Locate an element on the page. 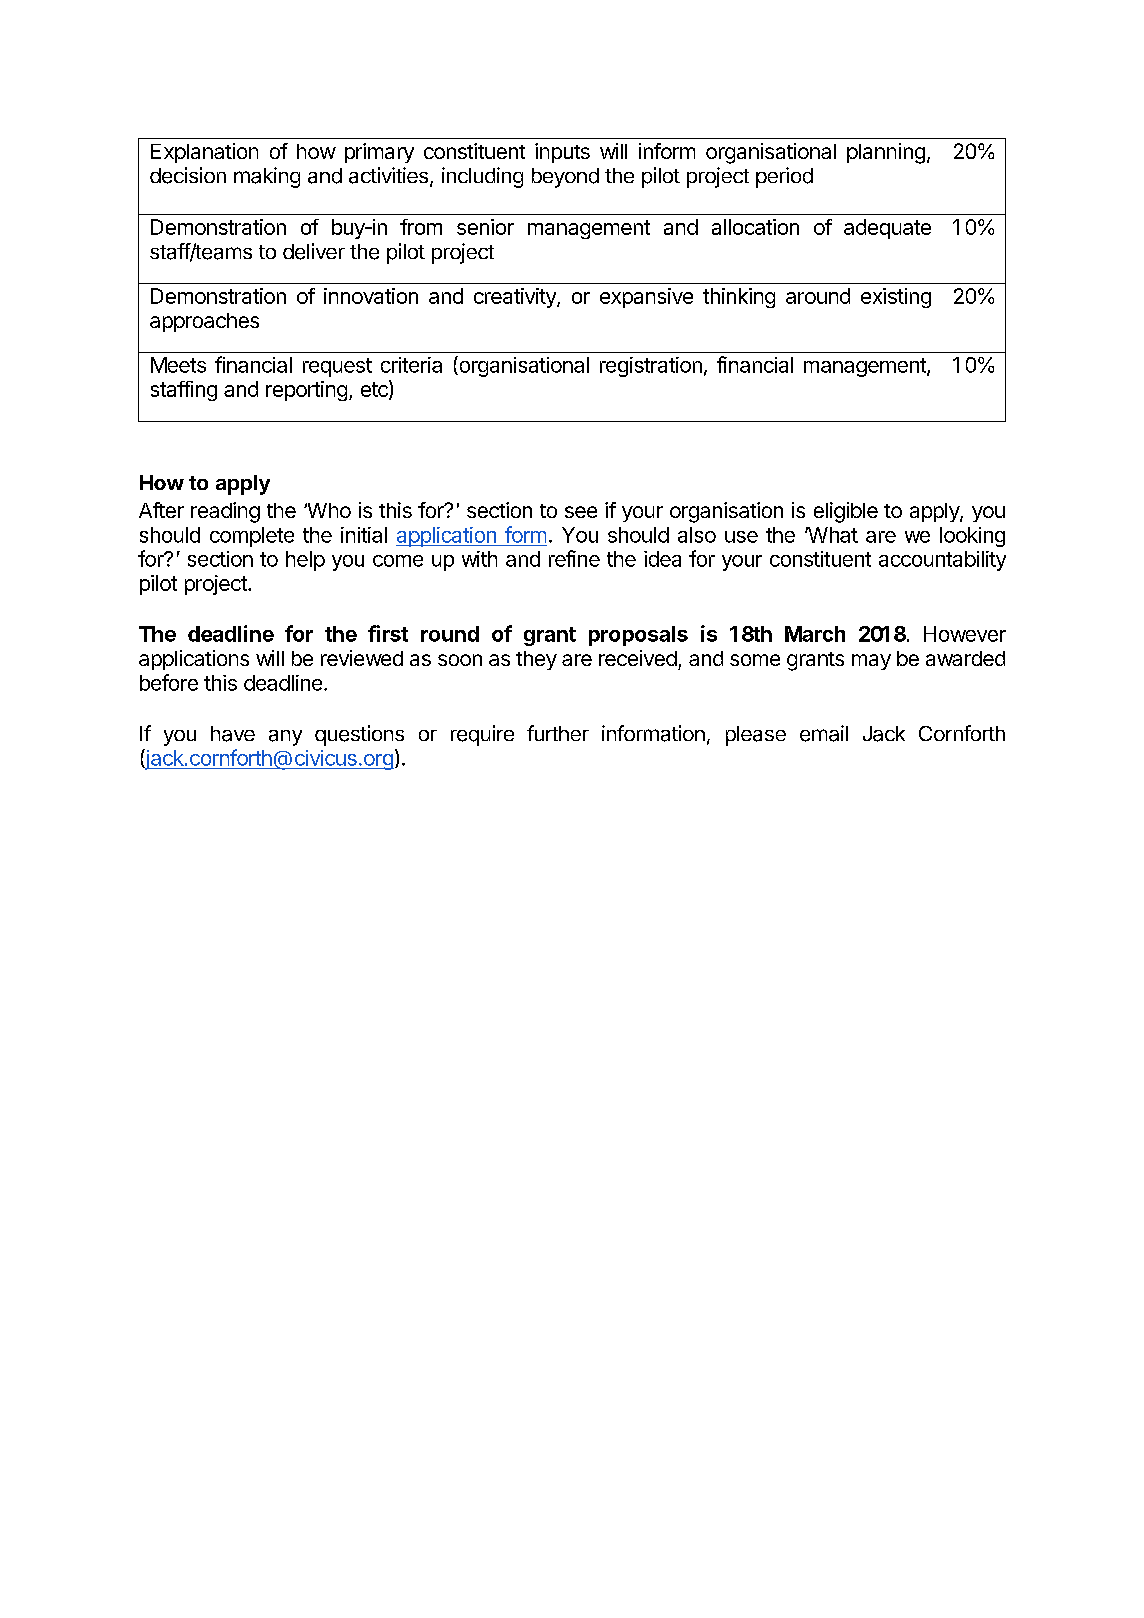 The height and width of the document is (1618, 1144). What is located at coordinates (831, 535).
